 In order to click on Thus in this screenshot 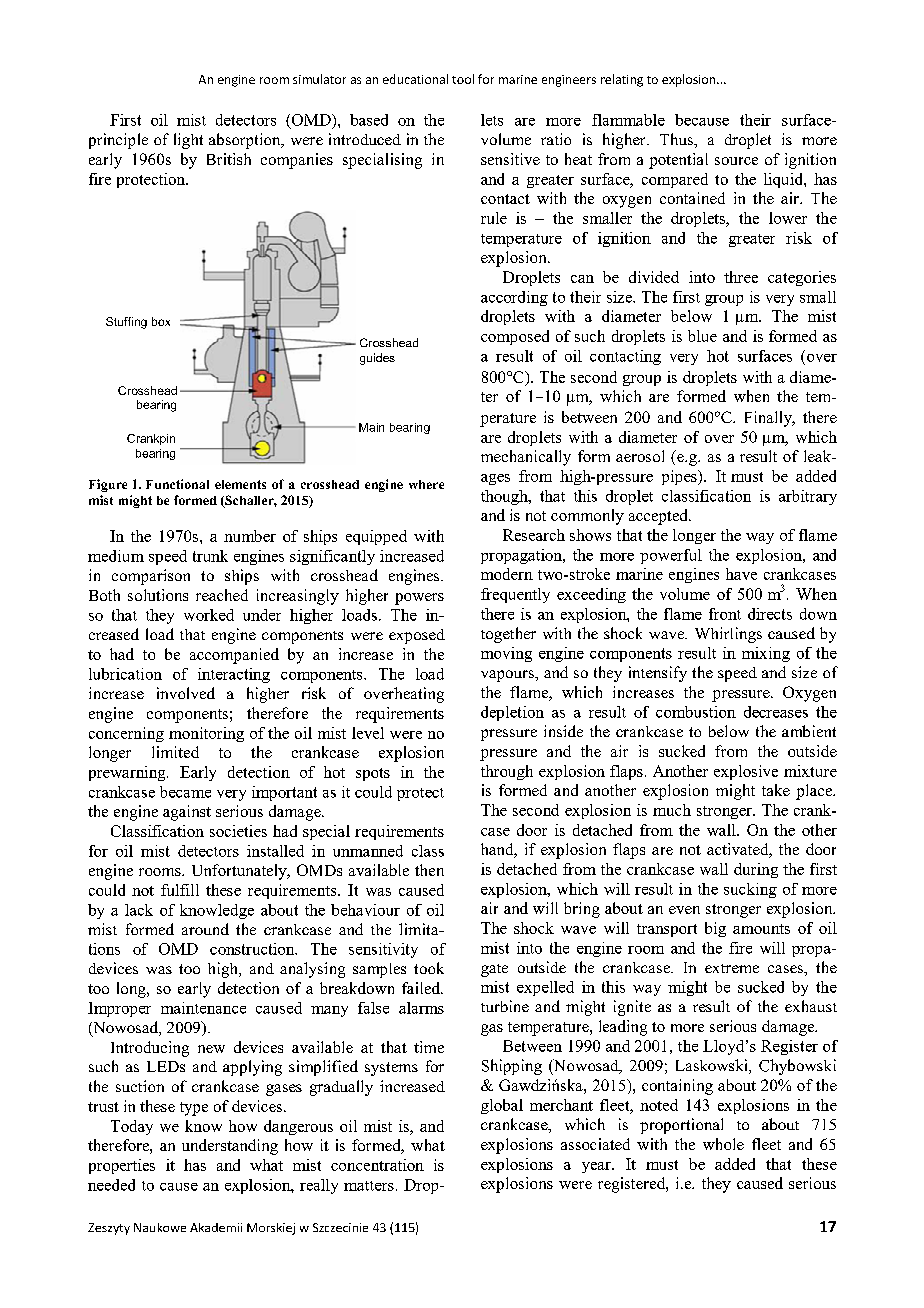, I will do `click(677, 139)`.
